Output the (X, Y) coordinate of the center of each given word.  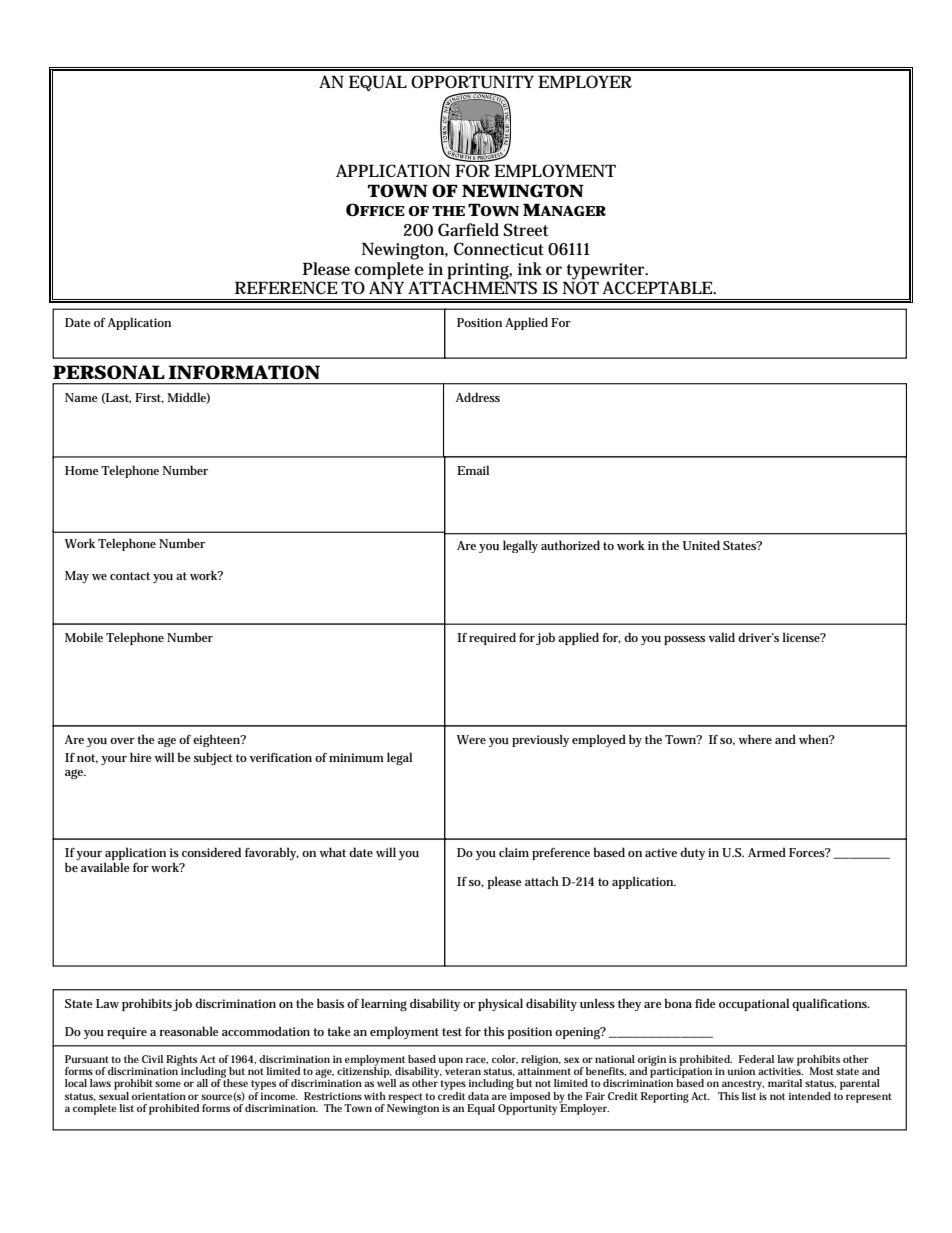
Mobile (84, 637)
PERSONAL (109, 372)
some (168, 1084)
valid (722, 637)
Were (471, 739)
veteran (463, 1071)
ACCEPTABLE (658, 287)
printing (479, 271)
